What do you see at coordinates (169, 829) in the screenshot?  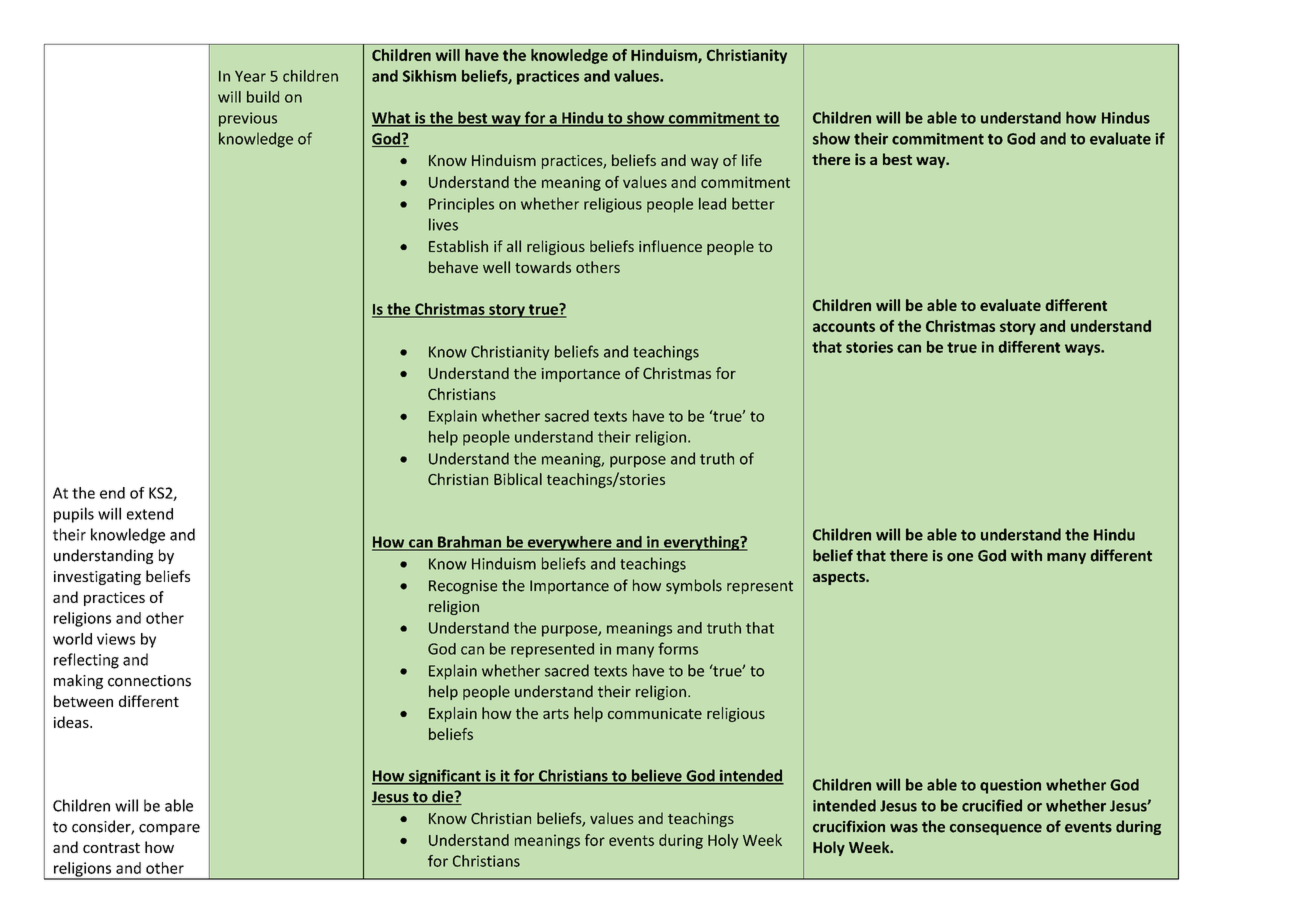 I see `compare` at bounding box center [169, 829].
